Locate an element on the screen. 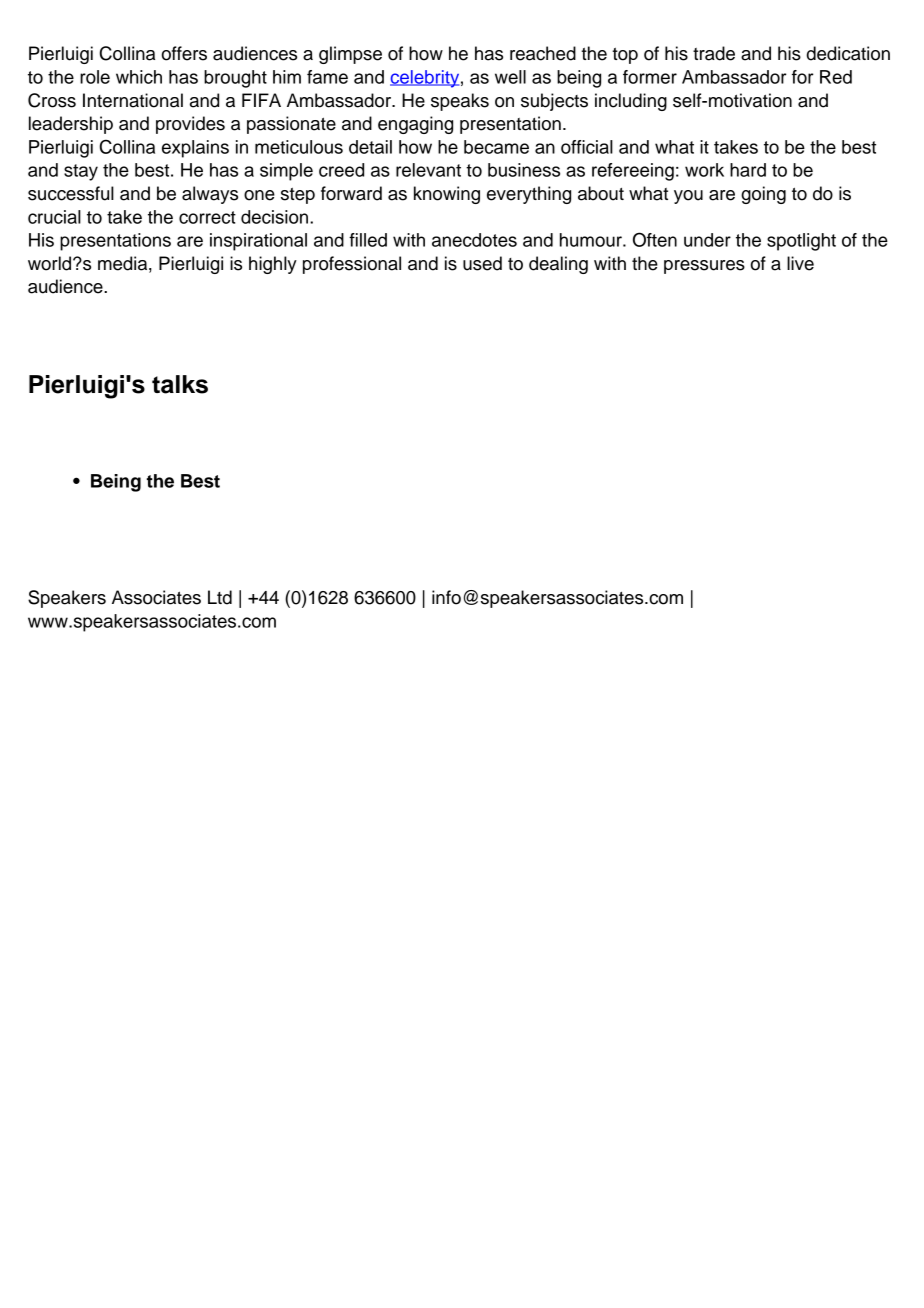 Image resolution: width=924 pixels, height=1308 pixels. correct is located at coordinates (207, 217).
